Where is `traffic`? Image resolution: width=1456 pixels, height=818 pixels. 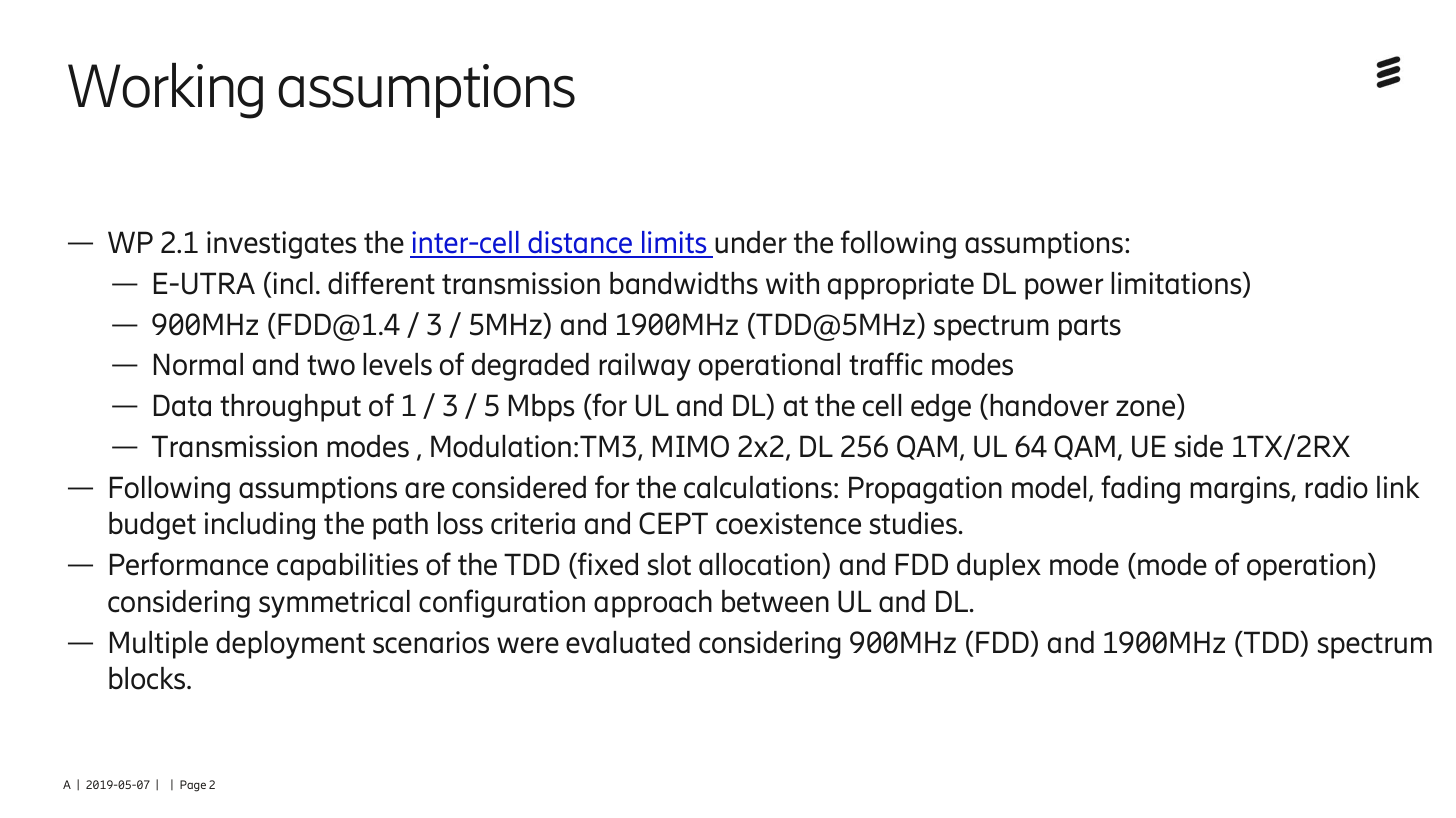
traffic is located at coordinates (885, 364).
